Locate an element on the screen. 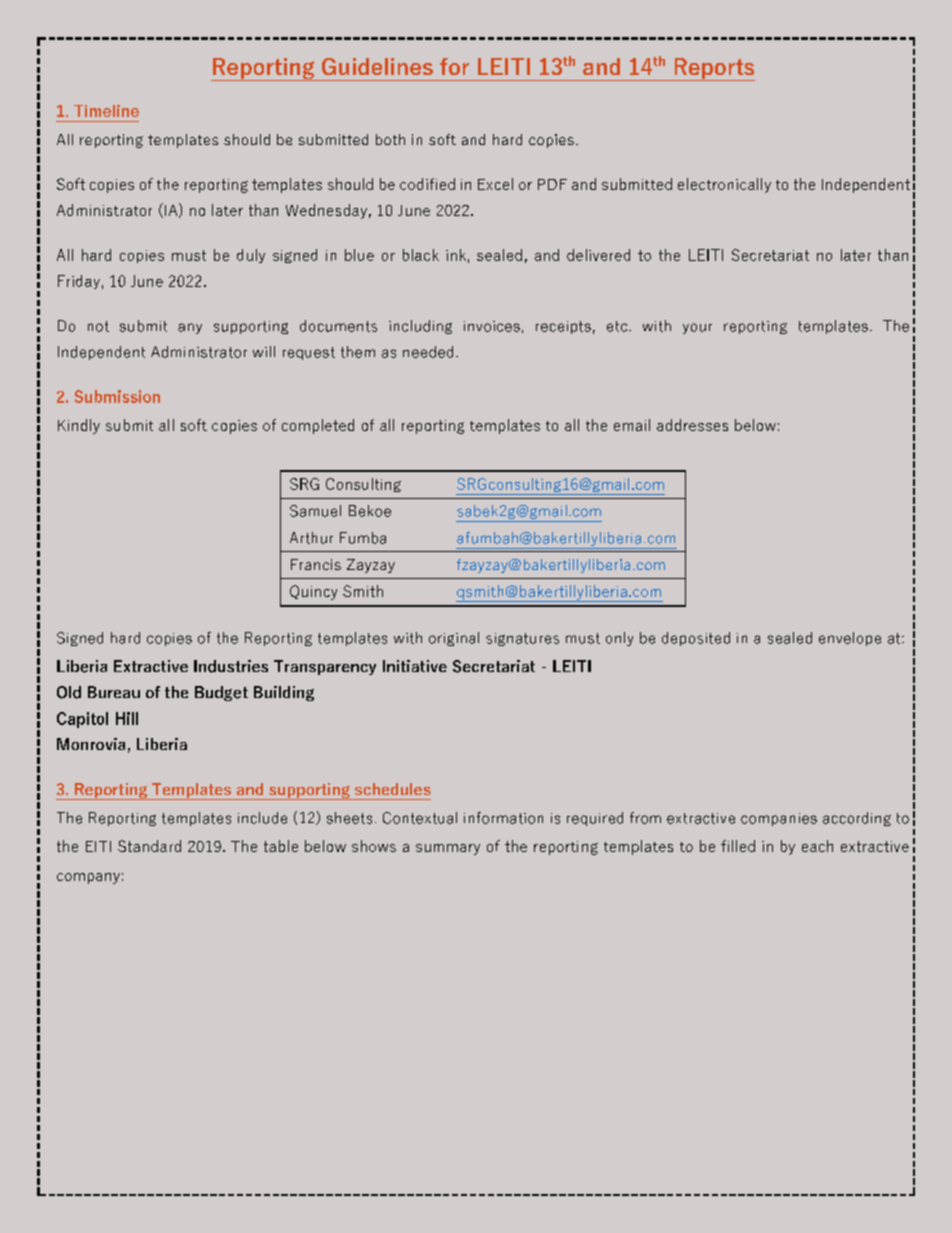 The image size is (952, 1233). deposited is located at coordinates (696, 639).
